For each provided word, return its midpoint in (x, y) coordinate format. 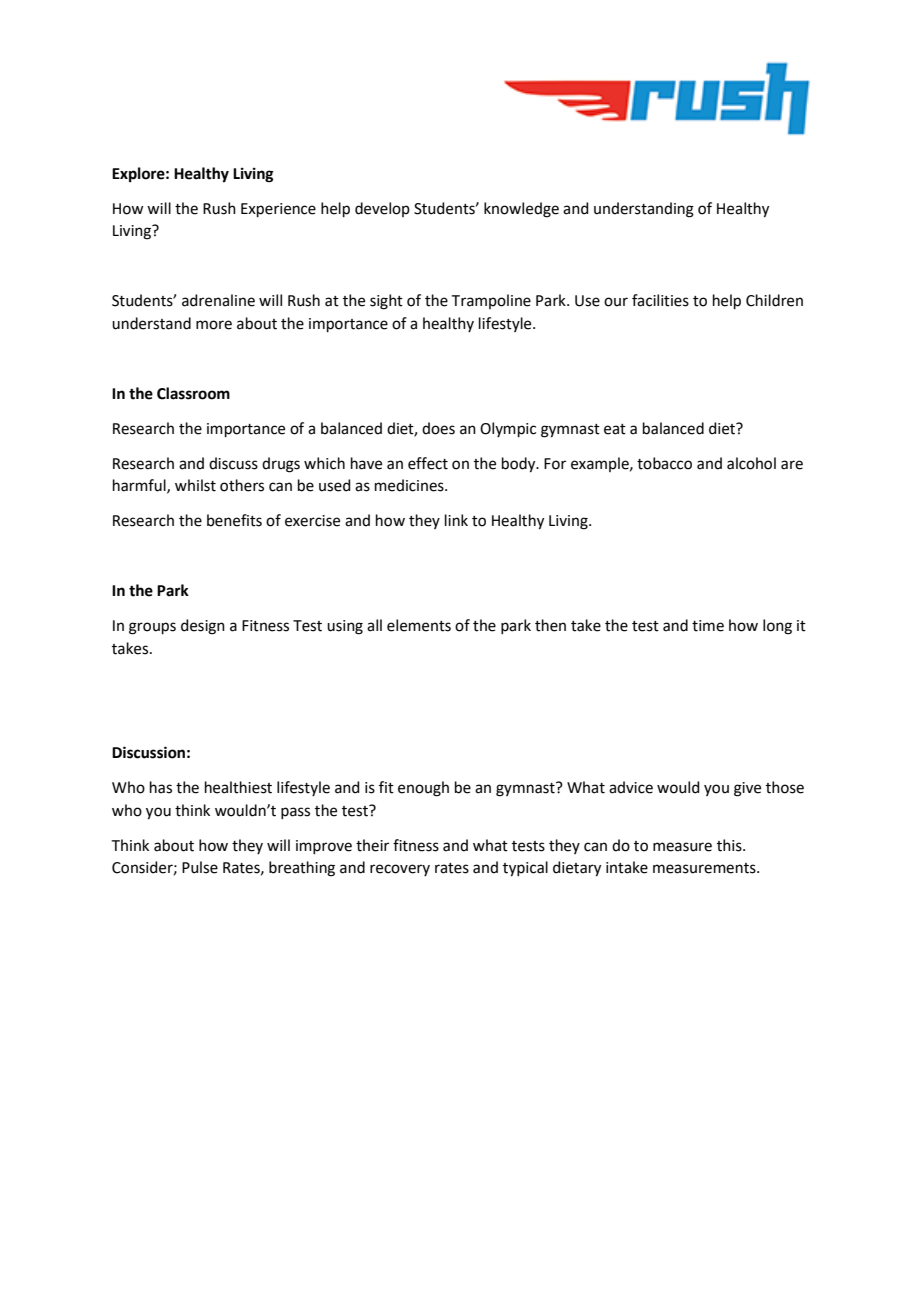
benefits (234, 520)
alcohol (751, 463)
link (456, 520)
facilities (660, 300)
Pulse (200, 867)
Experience (278, 210)
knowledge (521, 210)
